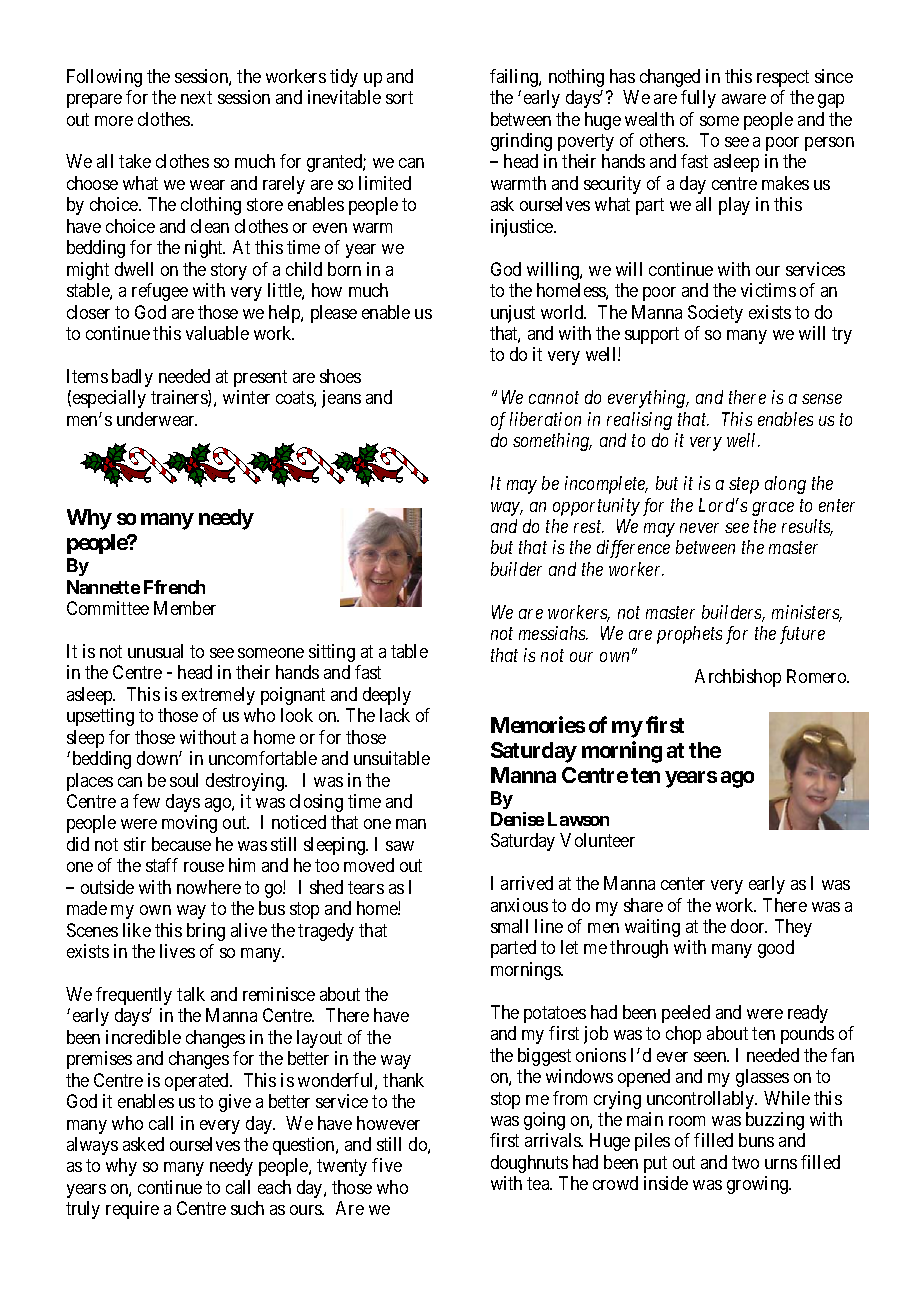 The height and width of the screenshot is (1308, 924). I want to click on grinding, so click(521, 142).
